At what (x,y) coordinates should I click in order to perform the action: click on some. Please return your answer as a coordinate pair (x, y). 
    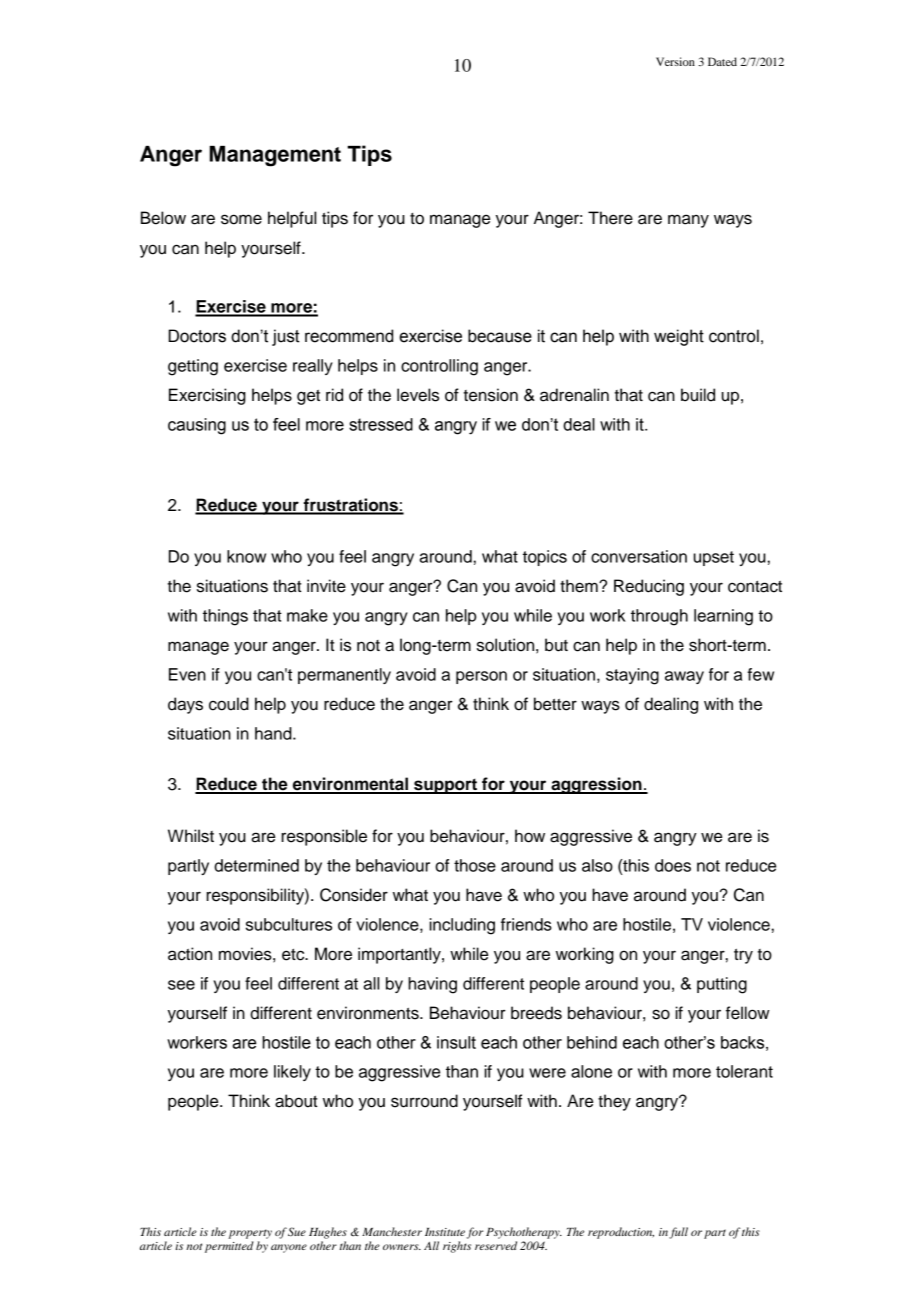
    Looking at the image, I should click on (241, 219).
